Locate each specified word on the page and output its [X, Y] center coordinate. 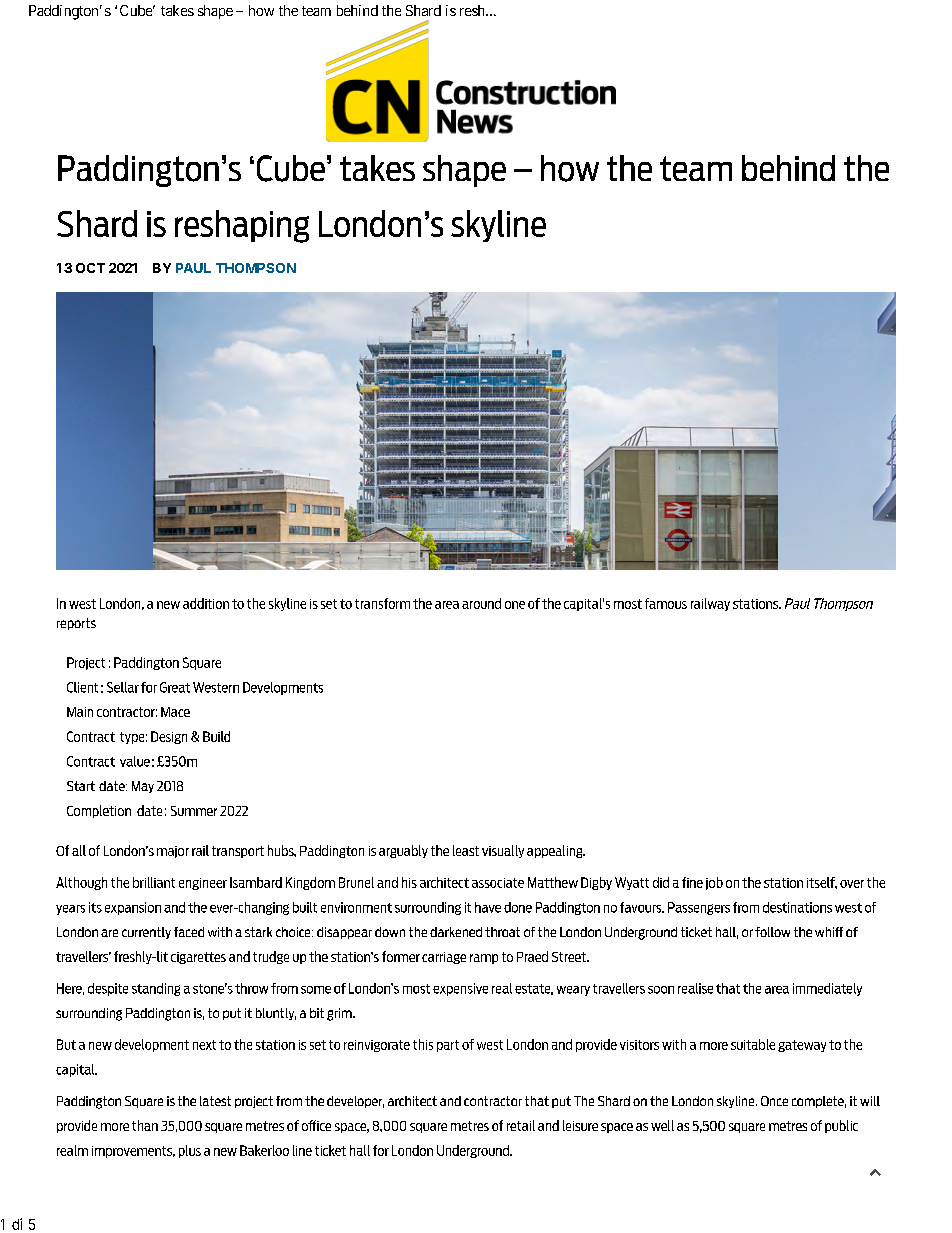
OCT [90, 268]
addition [206, 603]
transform [382, 603]
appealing [555, 851]
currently [146, 933]
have [488, 907]
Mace [175, 712]
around [481, 603]
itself [821, 882]
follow [772, 932]
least [466, 850]
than [145, 1125]
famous [666, 603]
